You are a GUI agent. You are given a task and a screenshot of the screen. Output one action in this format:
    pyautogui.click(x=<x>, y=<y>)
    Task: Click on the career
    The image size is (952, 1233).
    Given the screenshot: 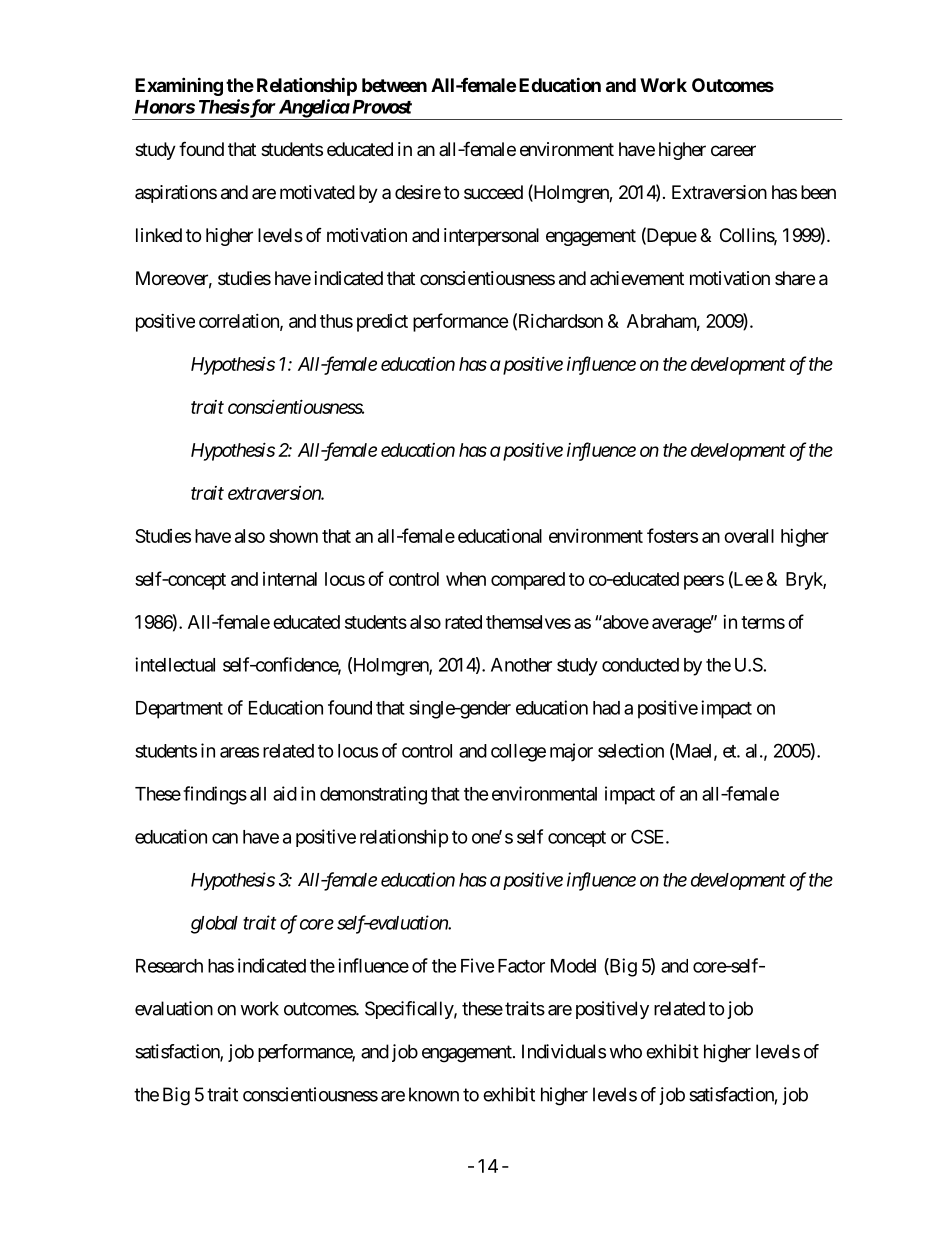 What is the action you would take?
    pyautogui.click(x=733, y=151)
